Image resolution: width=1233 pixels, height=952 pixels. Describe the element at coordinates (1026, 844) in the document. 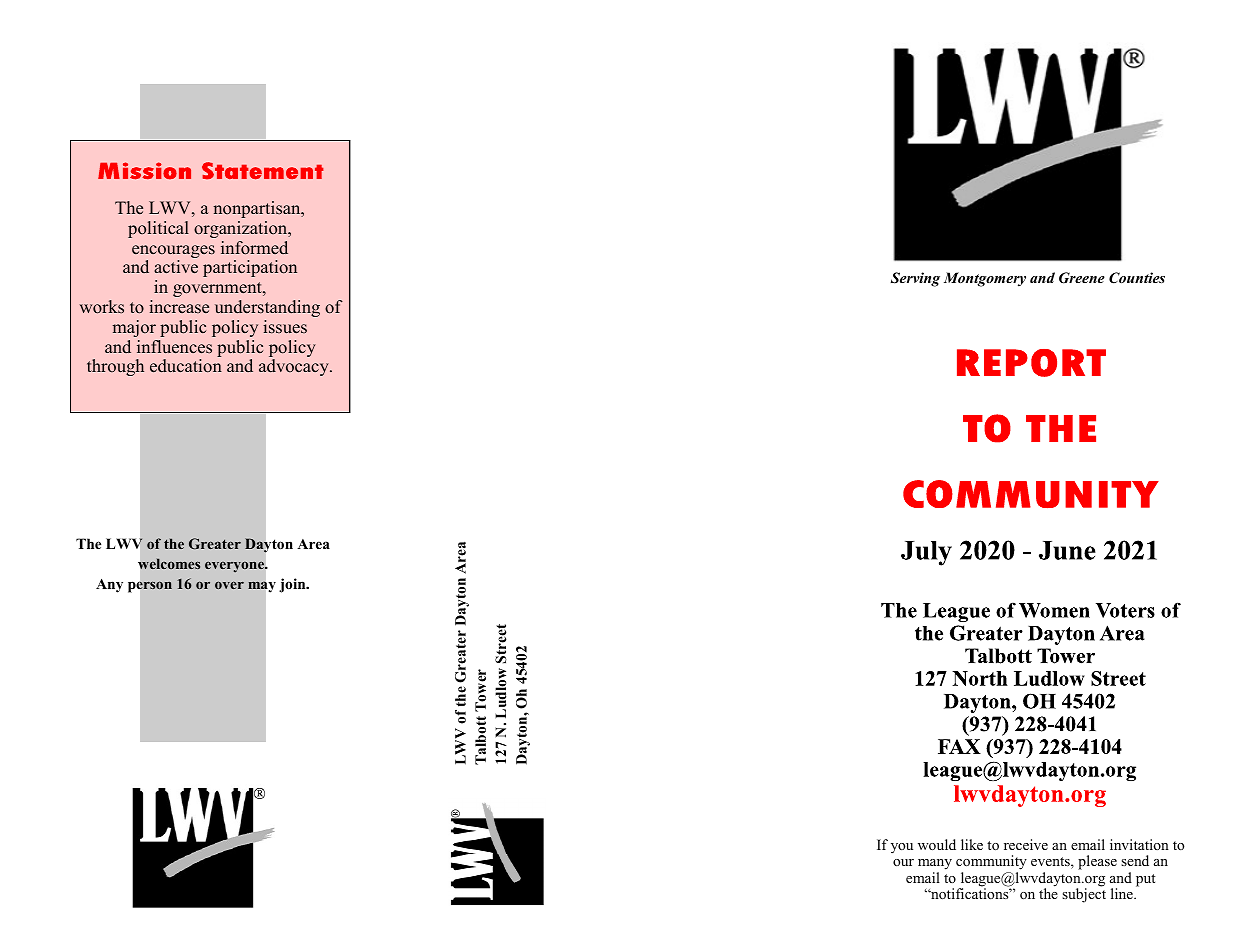

I see `receive` at that location.
